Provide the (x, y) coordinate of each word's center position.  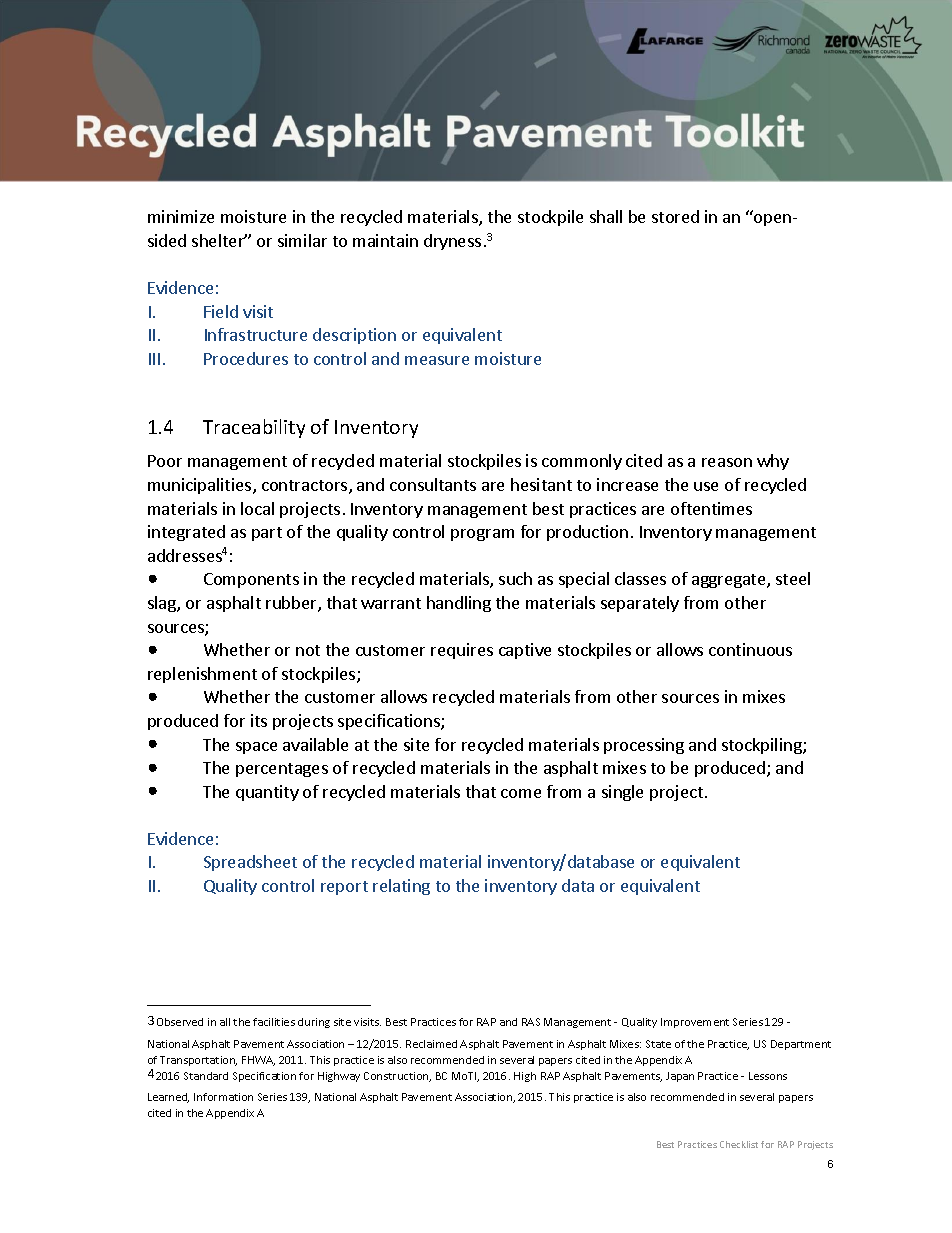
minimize (181, 216)
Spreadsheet (250, 863)
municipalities (201, 486)
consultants (433, 484)
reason (727, 462)
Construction (397, 1077)
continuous (750, 649)
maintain (385, 240)
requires (462, 651)
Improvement (695, 1023)
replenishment (202, 675)
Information (223, 1097)
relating (401, 887)
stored (675, 216)
